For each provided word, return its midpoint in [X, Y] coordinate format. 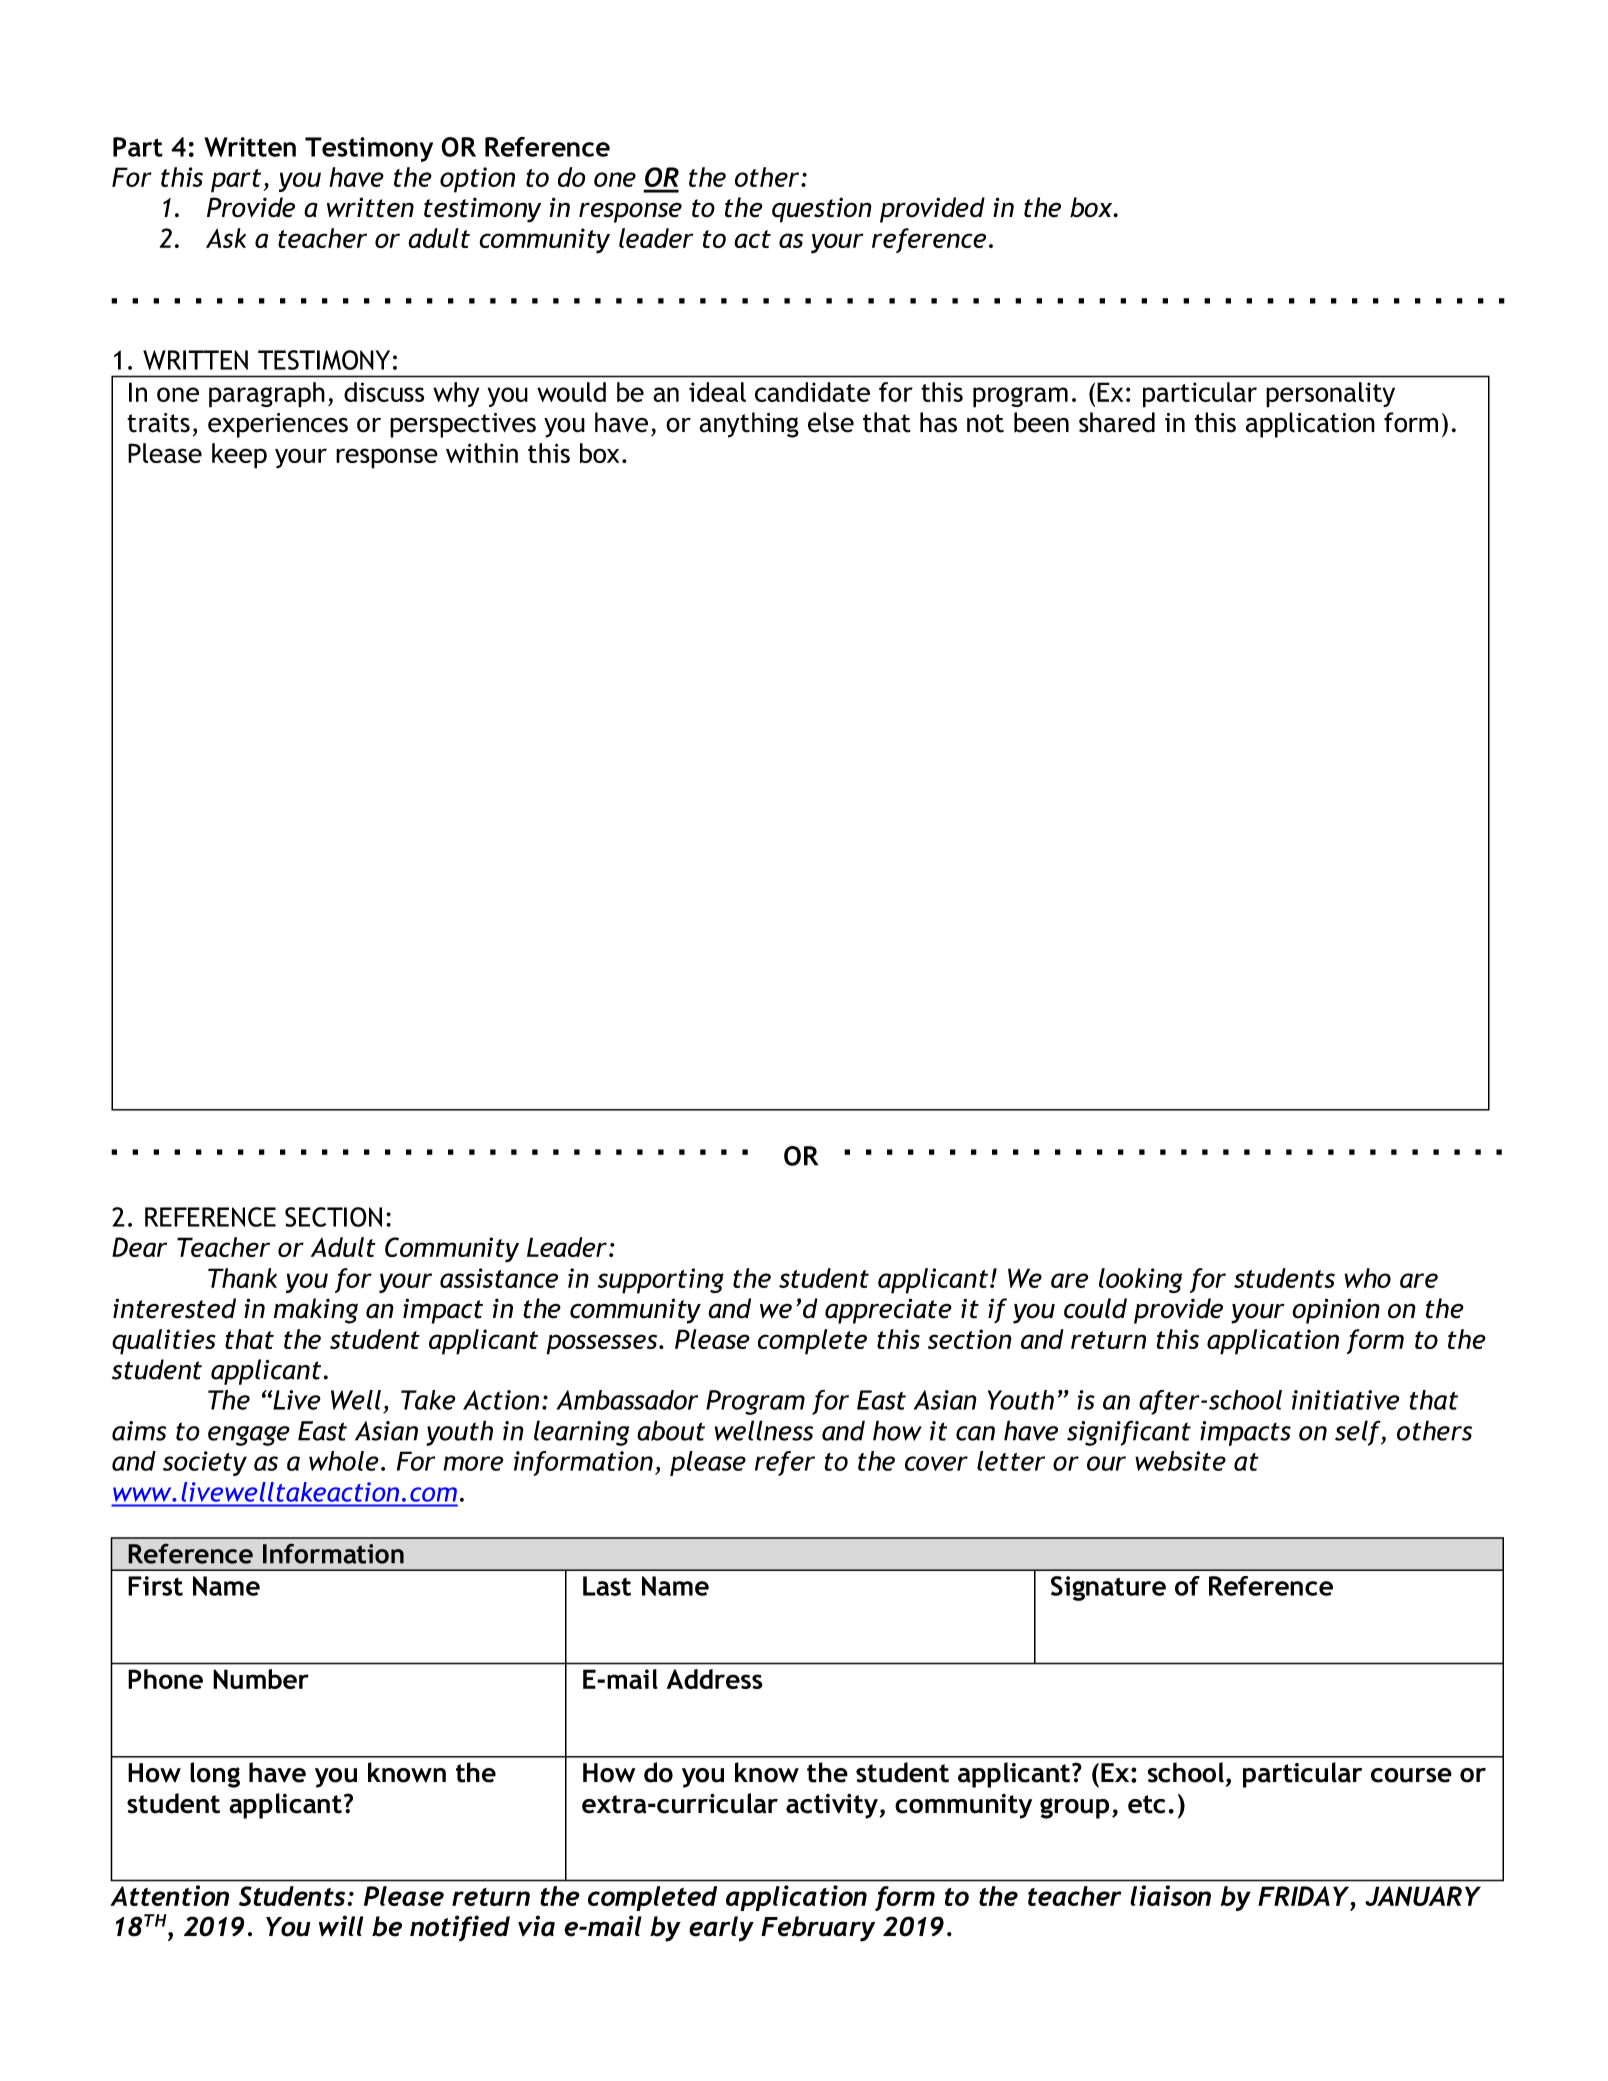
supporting [660, 1281]
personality [1330, 395]
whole [344, 1461]
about [671, 1430]
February [818, 1929]
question [822, 210]
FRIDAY [1305, 1896]
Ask [226, 238]
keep [239, 456]
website [1180, 1461]
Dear [139, 1247]
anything [749, 425]
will [341, 1925]
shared [1117, 422]
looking [1140, 1280]
